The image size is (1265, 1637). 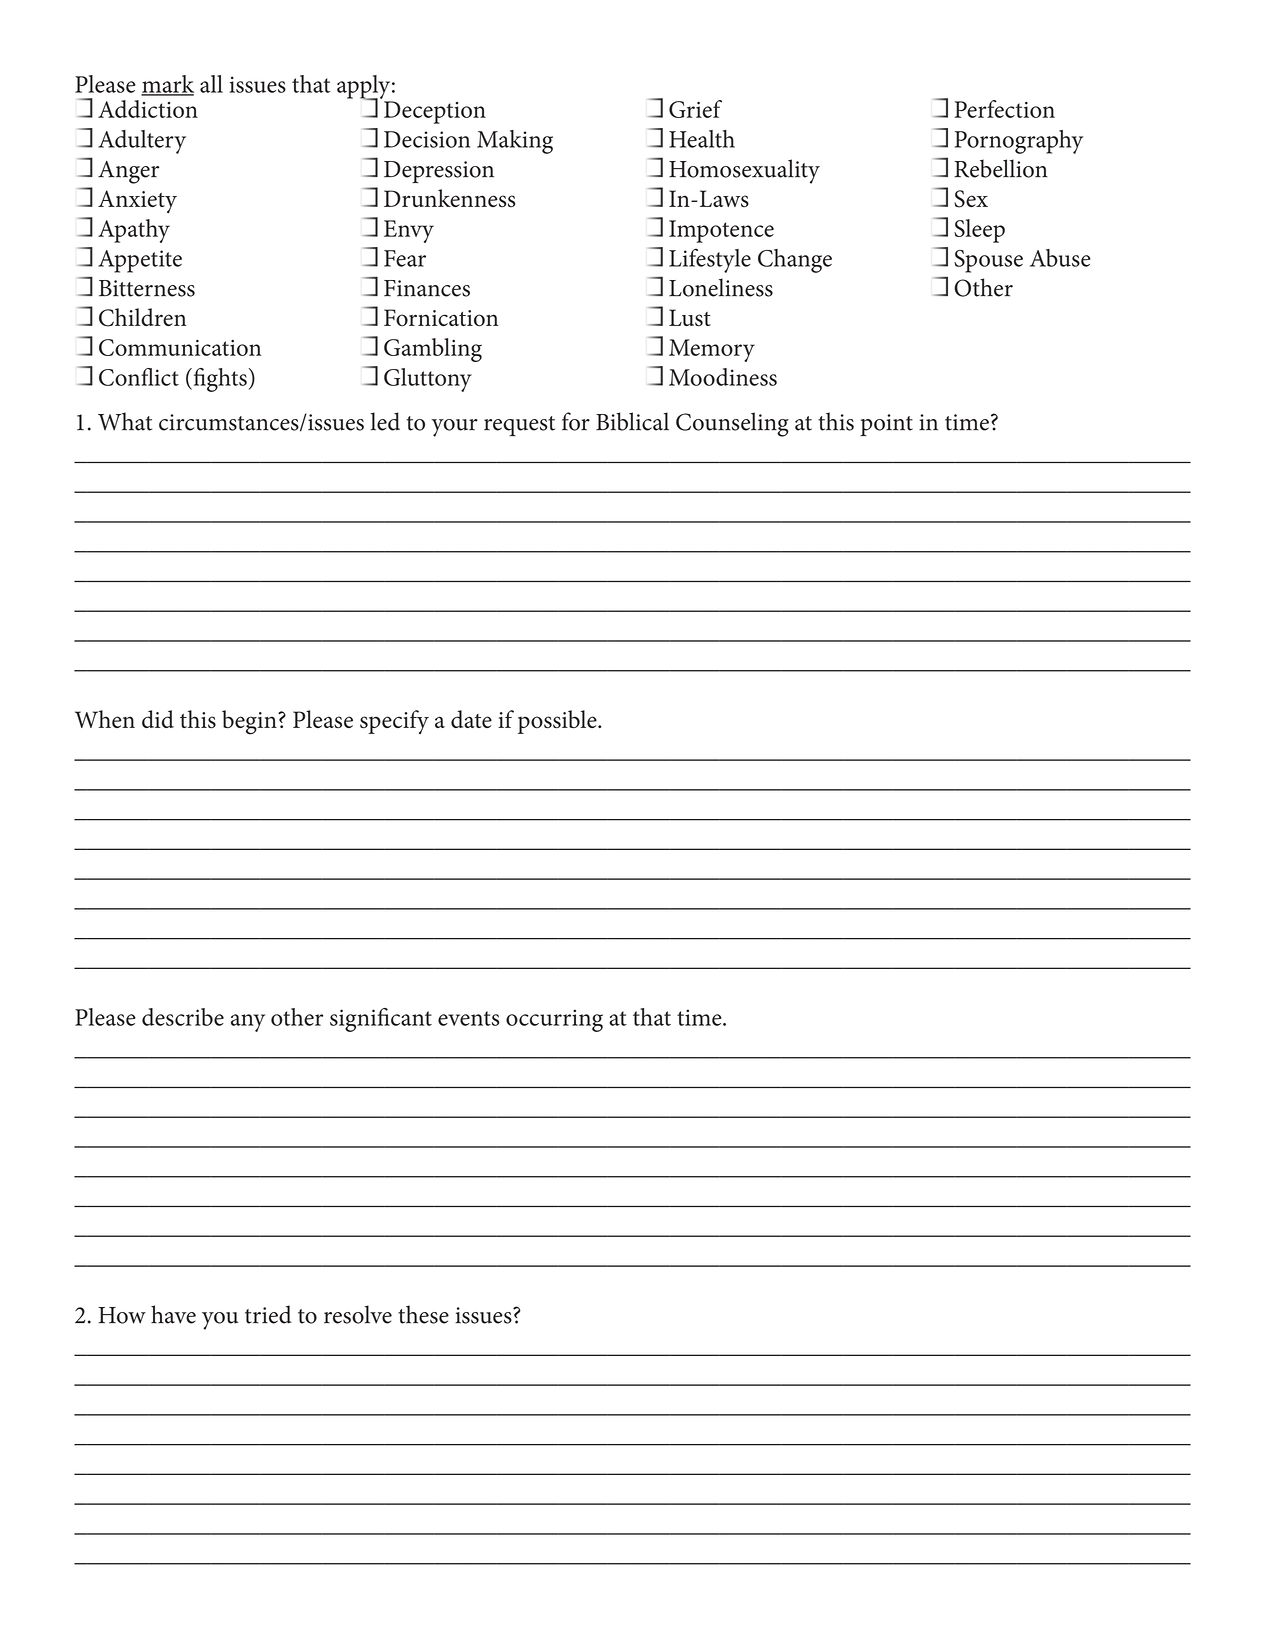 I want to click on events, so click(x=469, y=1018).
